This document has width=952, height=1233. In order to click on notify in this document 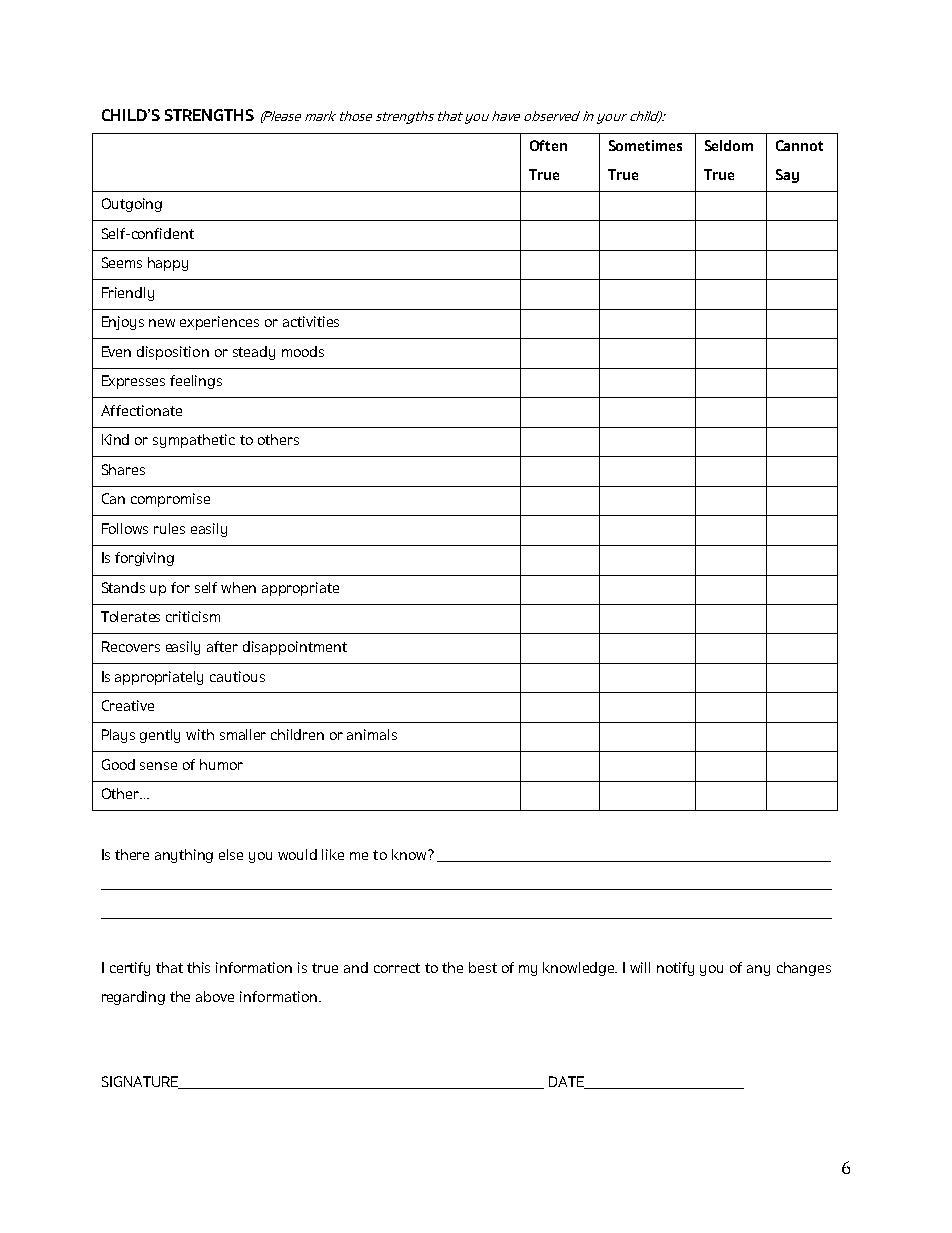, I will do `click(675, 969)`.
